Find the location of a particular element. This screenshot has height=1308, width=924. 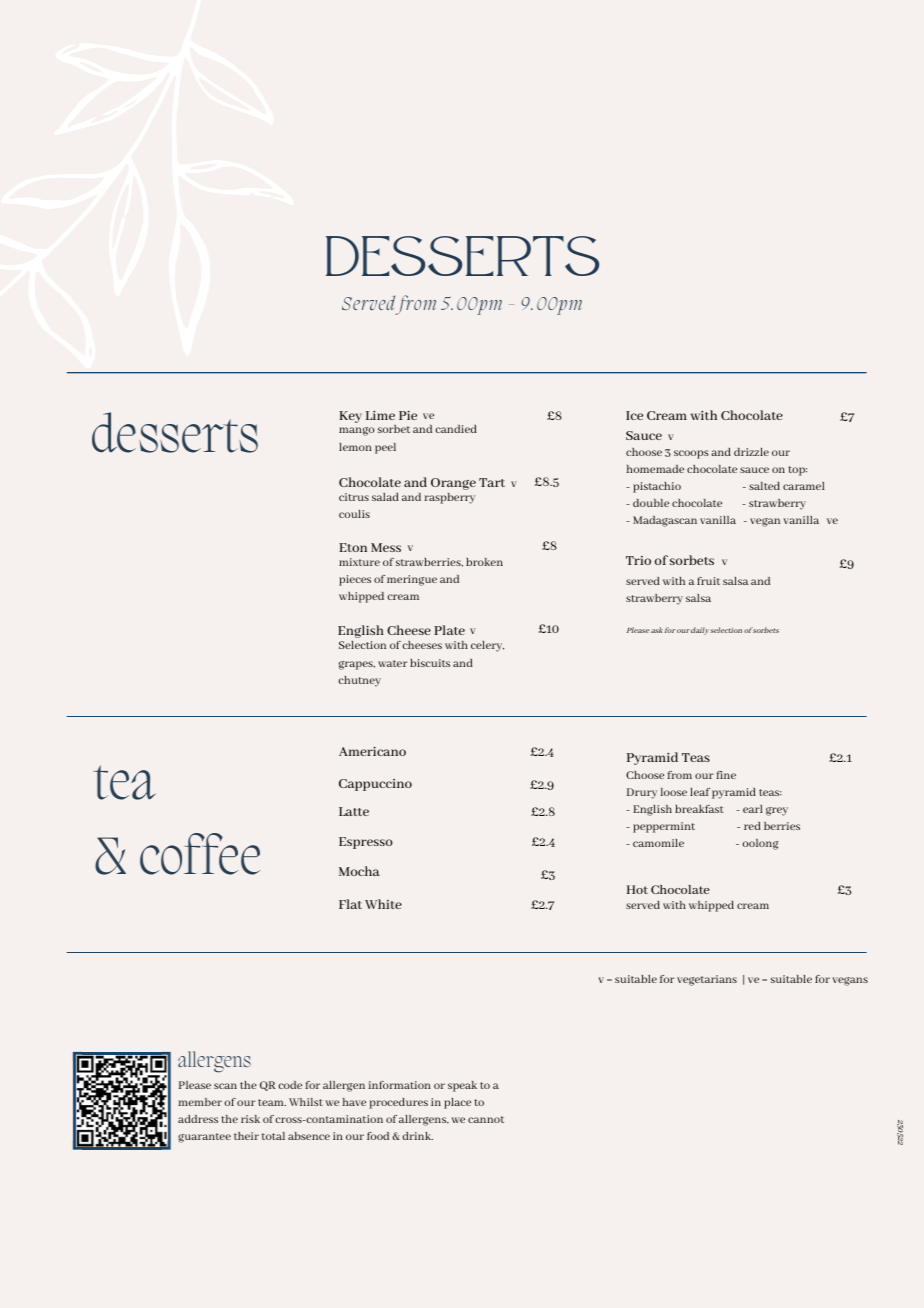

scoops is located at coordinates (691, 454).
